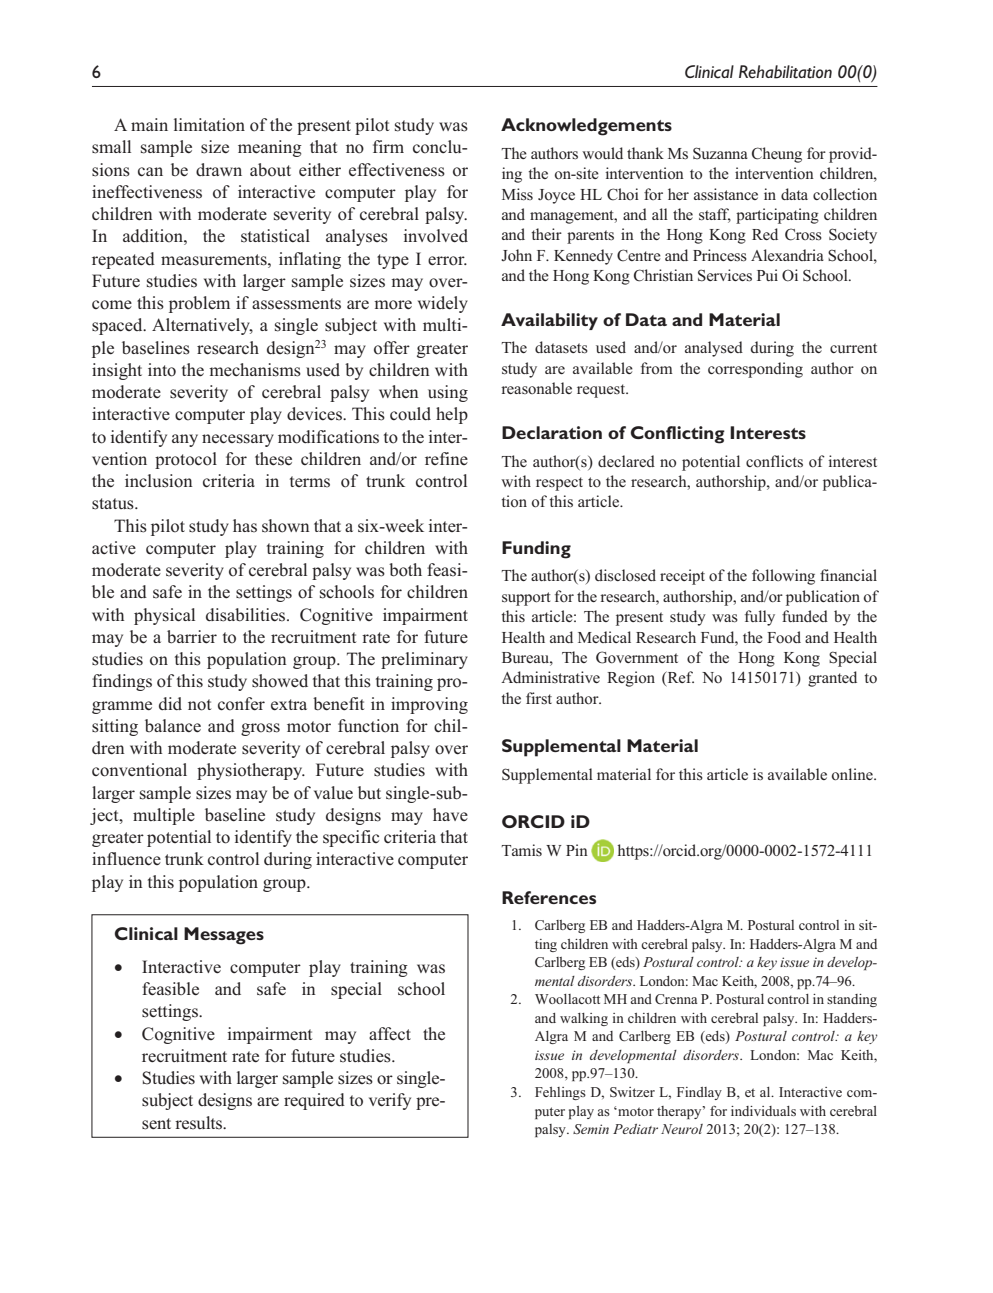 The height and width of the screenshot is (1293, 993). Describe the element at coordinates (517, 194) in the screenshot. I see `Miss` at that location.
